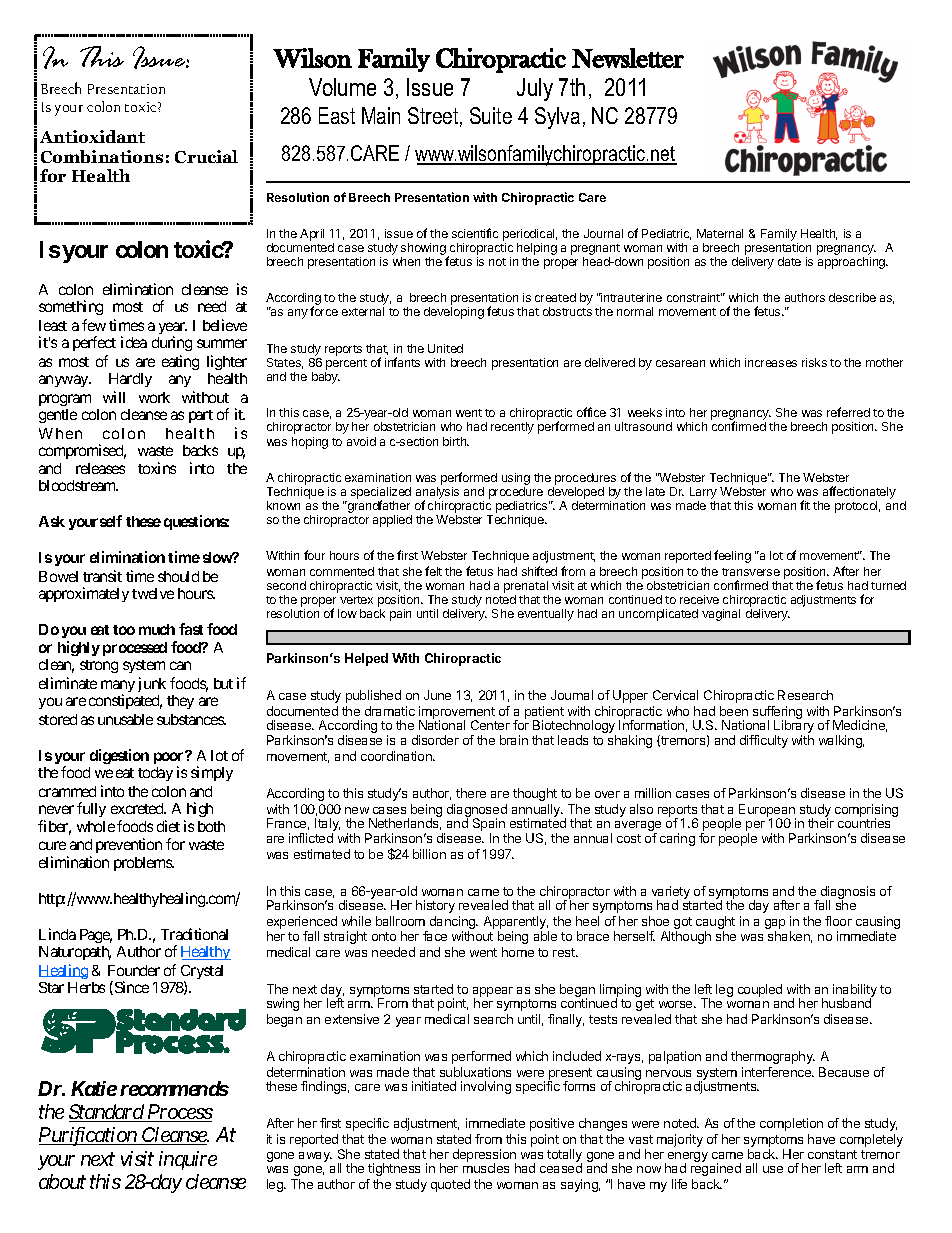 This document has width=952, height=1233. Describe the element at coordinates (767, 811) in the document. I see `European` at that location.
